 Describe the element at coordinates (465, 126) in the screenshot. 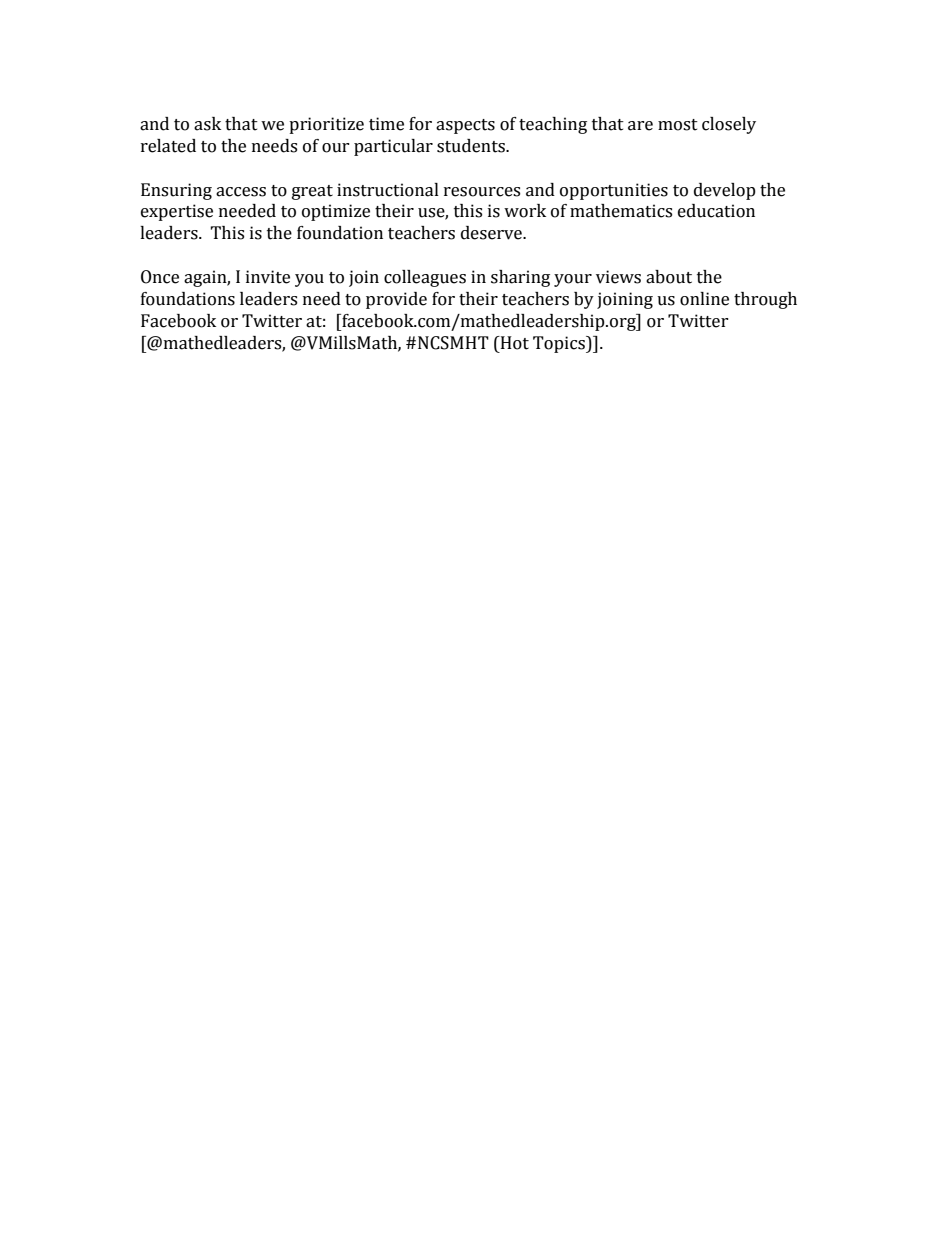

I see `aspects` at that location.
